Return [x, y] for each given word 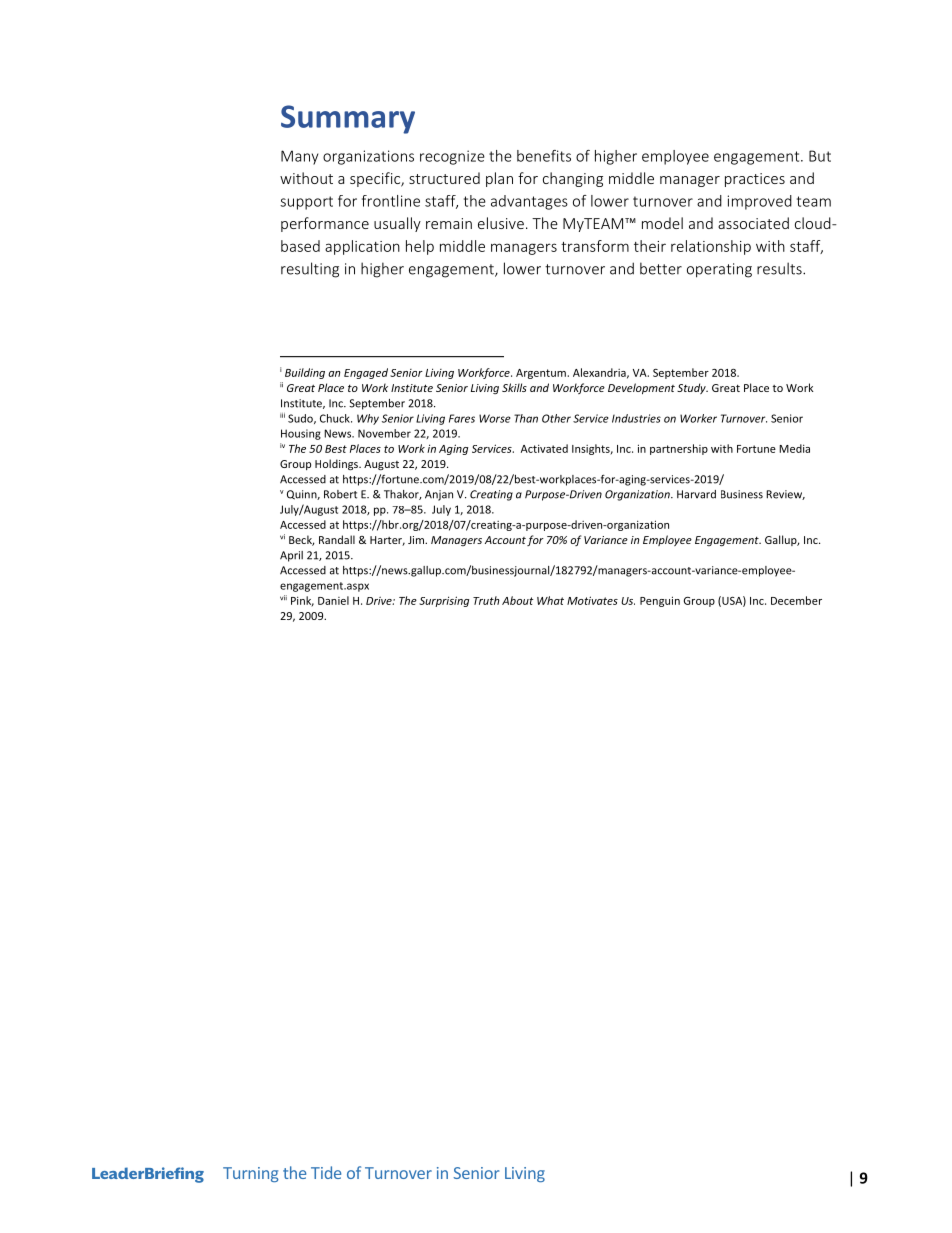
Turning [251, 1174]
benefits [544, 156]
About [517, 600]
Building [305, 373]
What [550, 600]
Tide [326, 1172]
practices [755, 180]
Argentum [542, 374]
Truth [486, 600]
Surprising [444, 601]
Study [692, 388]
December [796, 600]
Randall [337, 539]
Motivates [592, 600]
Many [299, 157]
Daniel [333, 600]
